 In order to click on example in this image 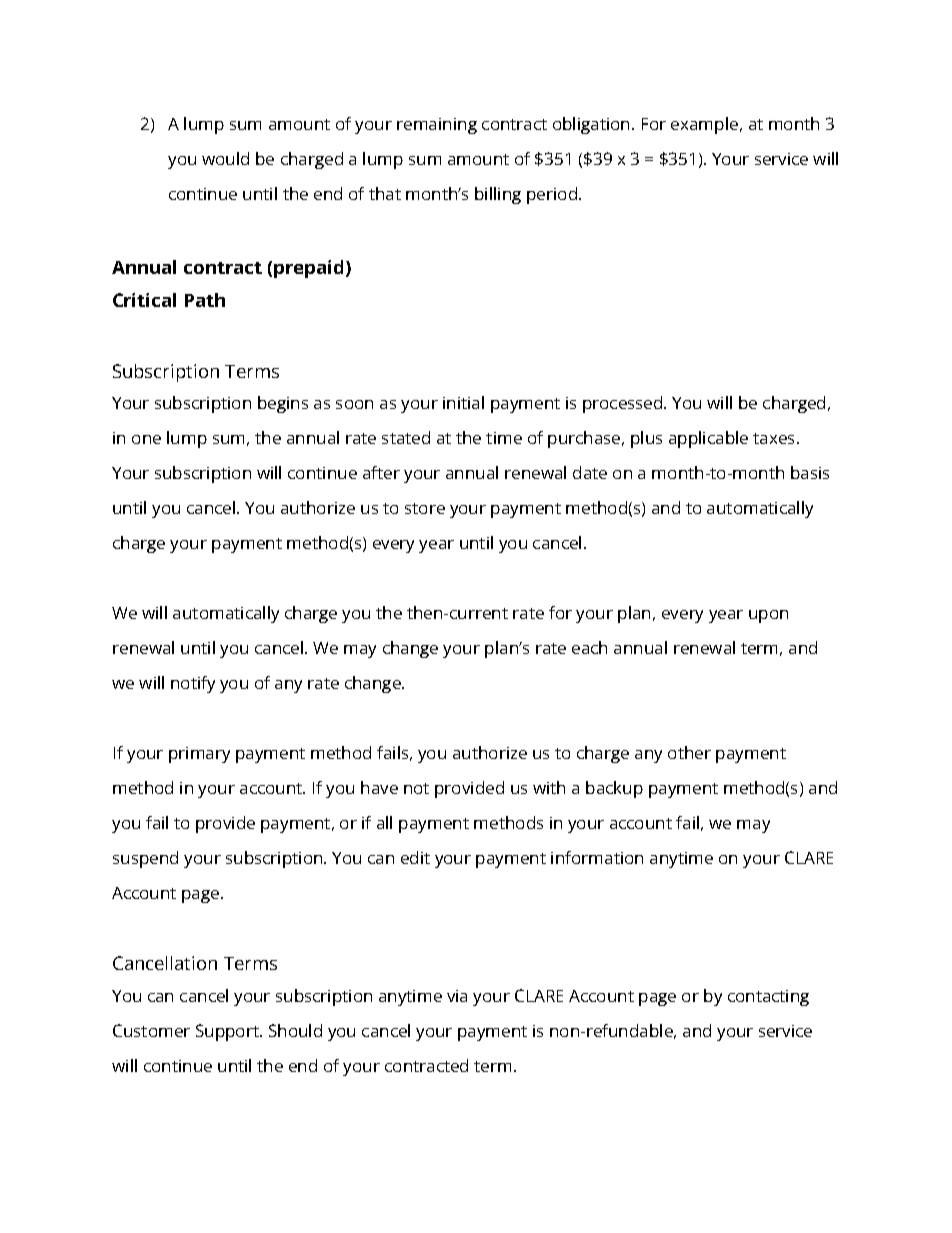, I will do `click(704, 125)`.
